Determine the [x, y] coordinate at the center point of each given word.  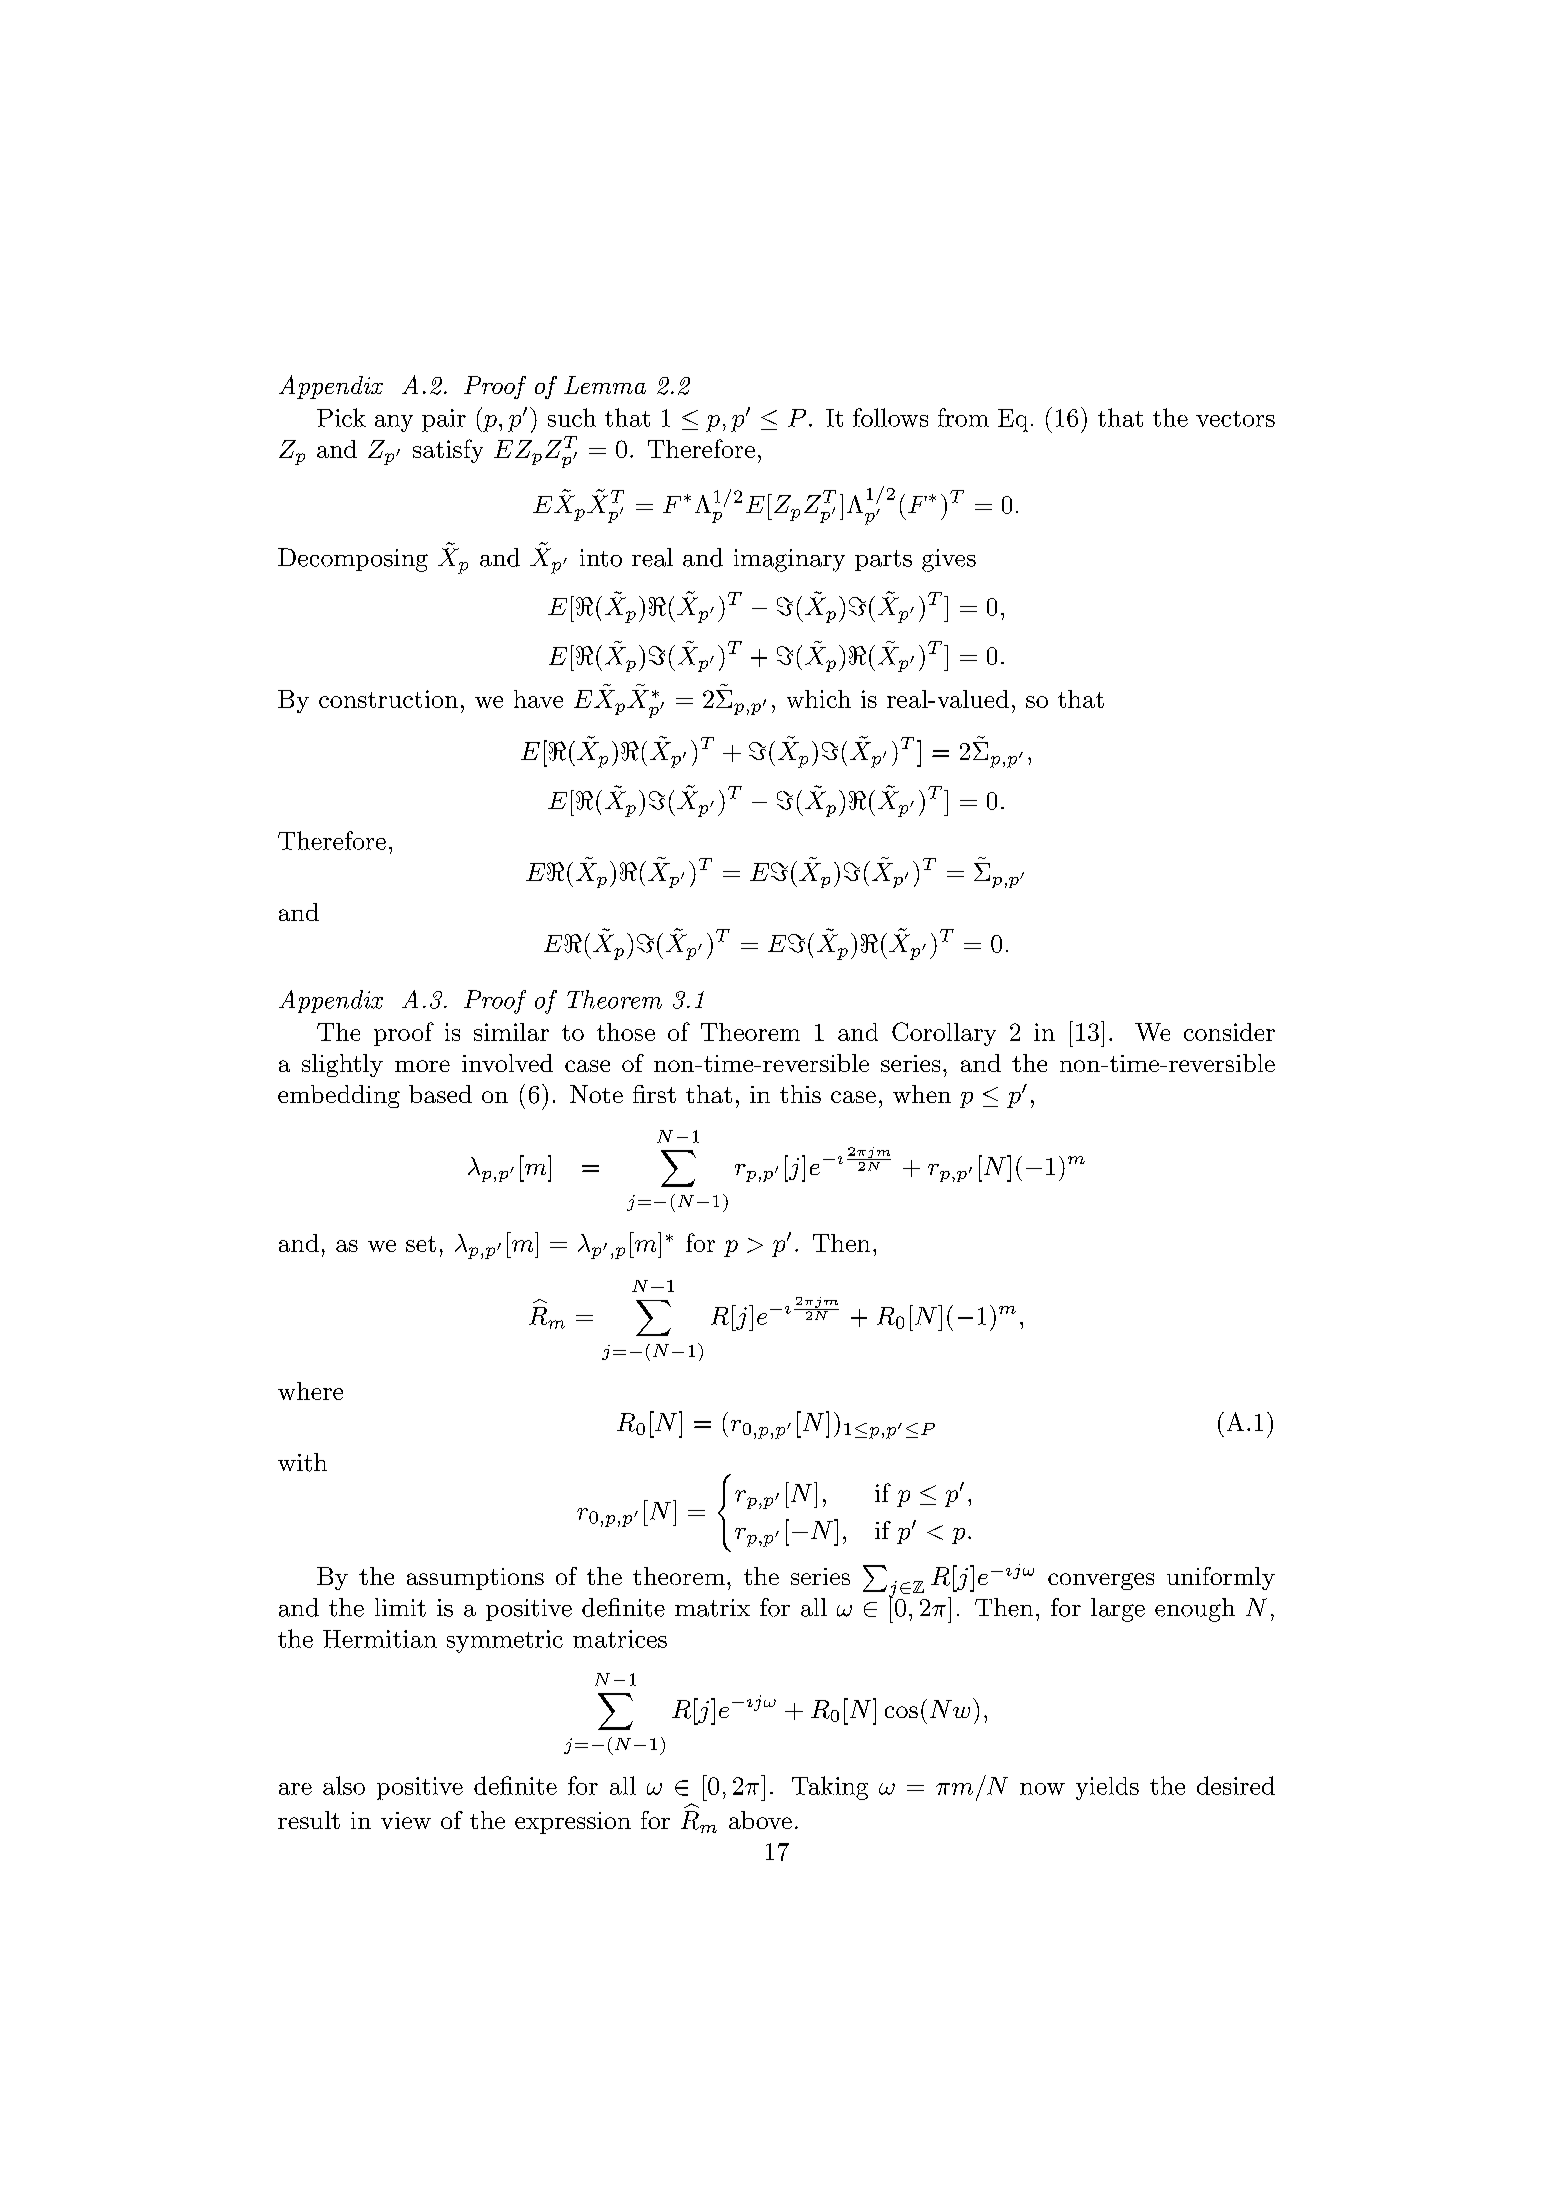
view [406, 1820]
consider [1229, 1032]
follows [890, 417]
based [440, 1094]
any [394, 423]
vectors [1235, 419]
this [800, 1094]
